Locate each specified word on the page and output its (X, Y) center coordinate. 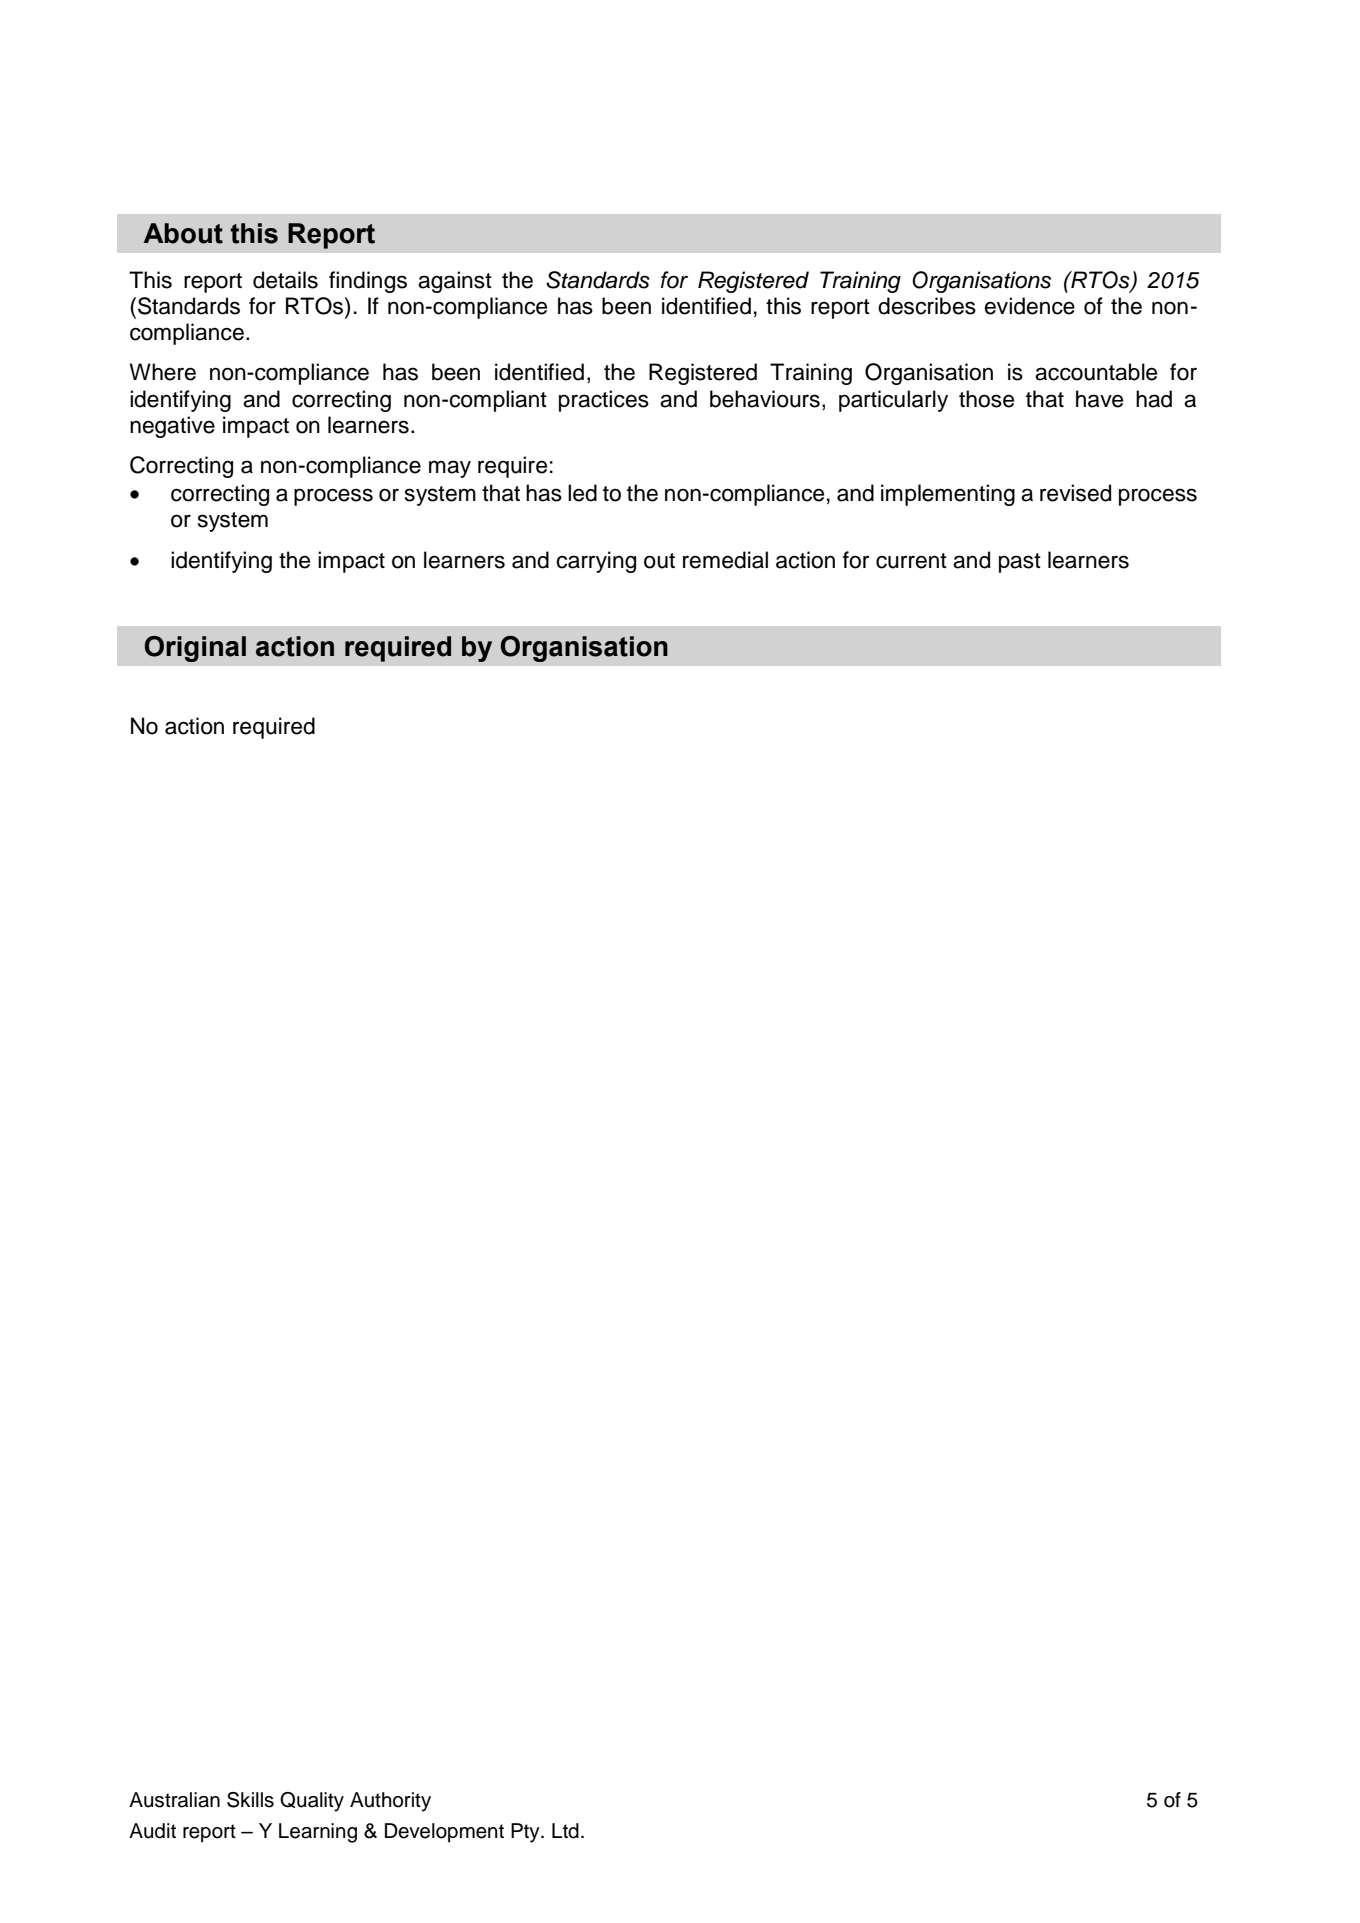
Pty (526, 1833)
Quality (312, 1802)
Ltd (565, 1831)
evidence (1030, 306)
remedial (725, 560)
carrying (596, 562)
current (911, 561)
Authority (390, 1802)
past (1020, 563)
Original (195, 649)
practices (604, 401)
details (285, 280)
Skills (250, 1800)
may (450, 469)
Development (444, 1833)
